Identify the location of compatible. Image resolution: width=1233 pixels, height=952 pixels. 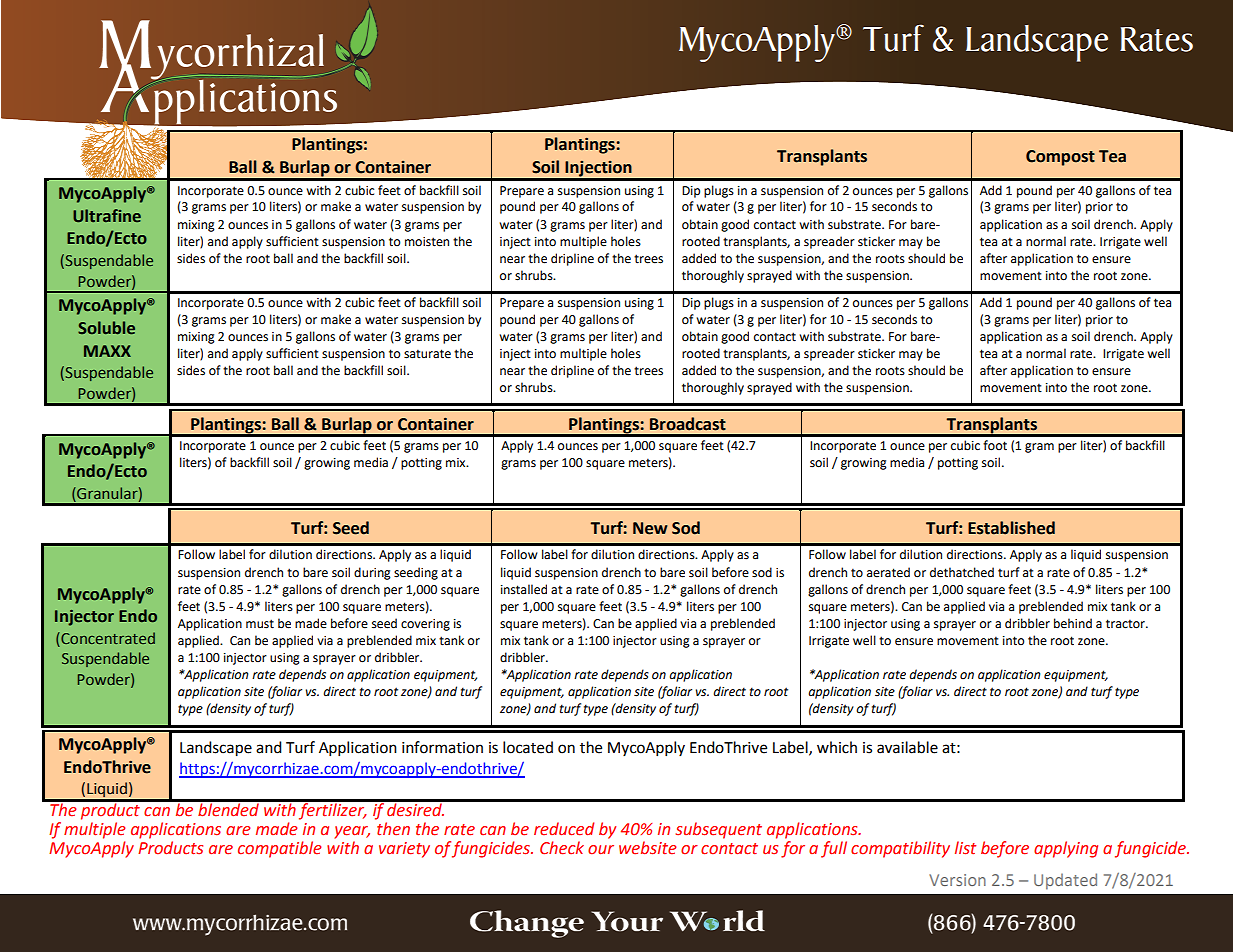
(279, 849).
